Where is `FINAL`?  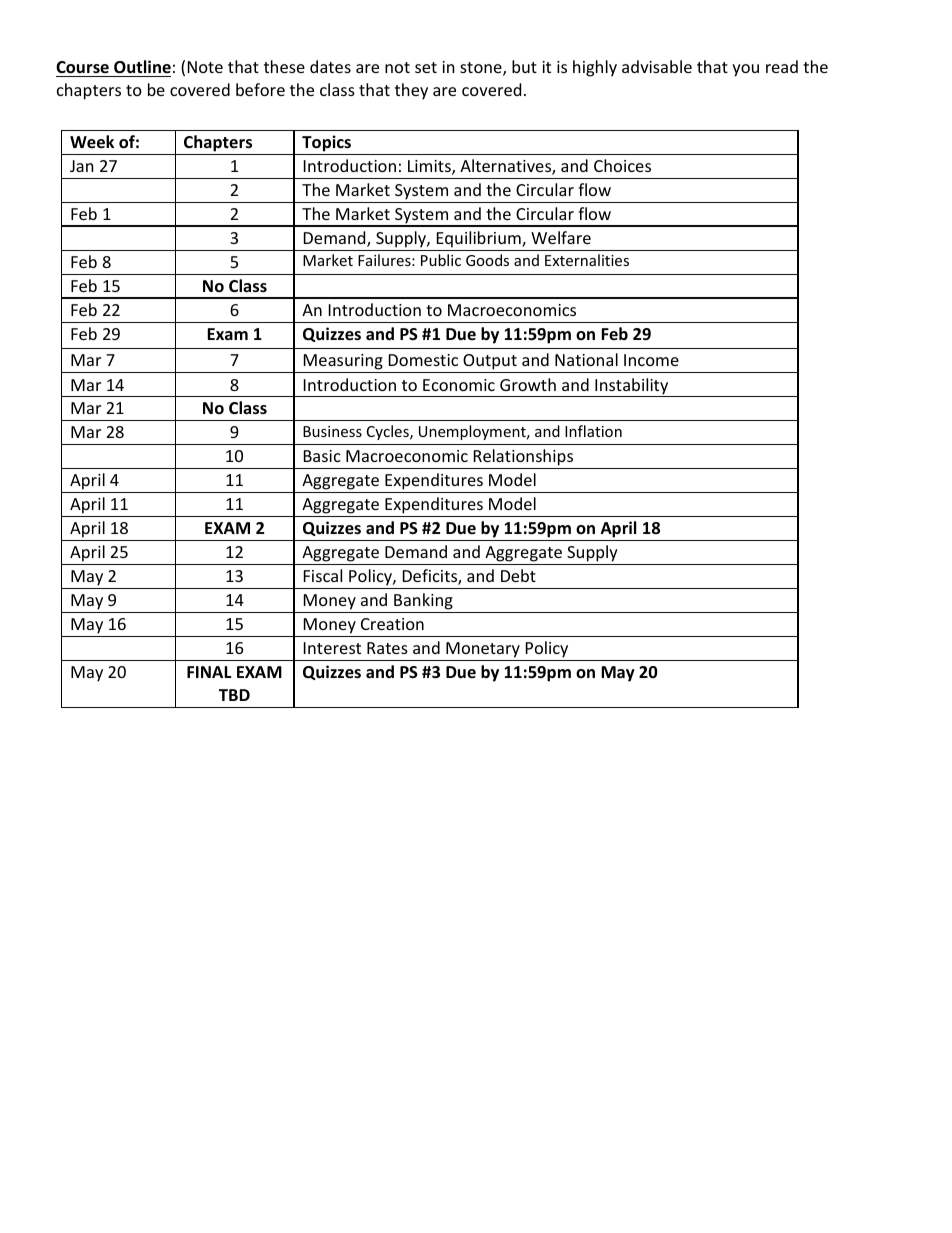
FINAL is located at coordinates (209, 672).
